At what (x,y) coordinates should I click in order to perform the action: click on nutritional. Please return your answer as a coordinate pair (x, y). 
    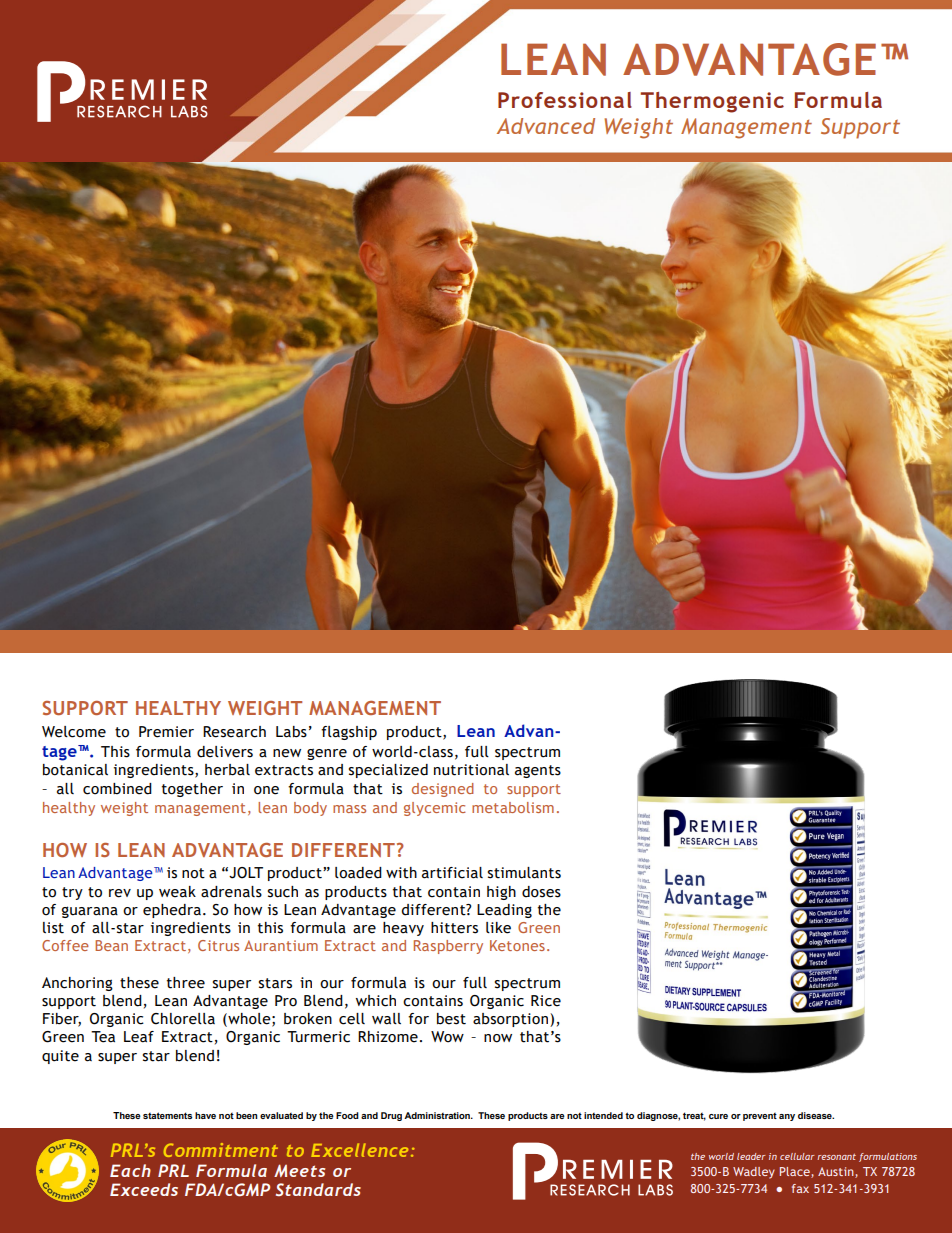
    Looking at the image, I should click on (471, 770).
